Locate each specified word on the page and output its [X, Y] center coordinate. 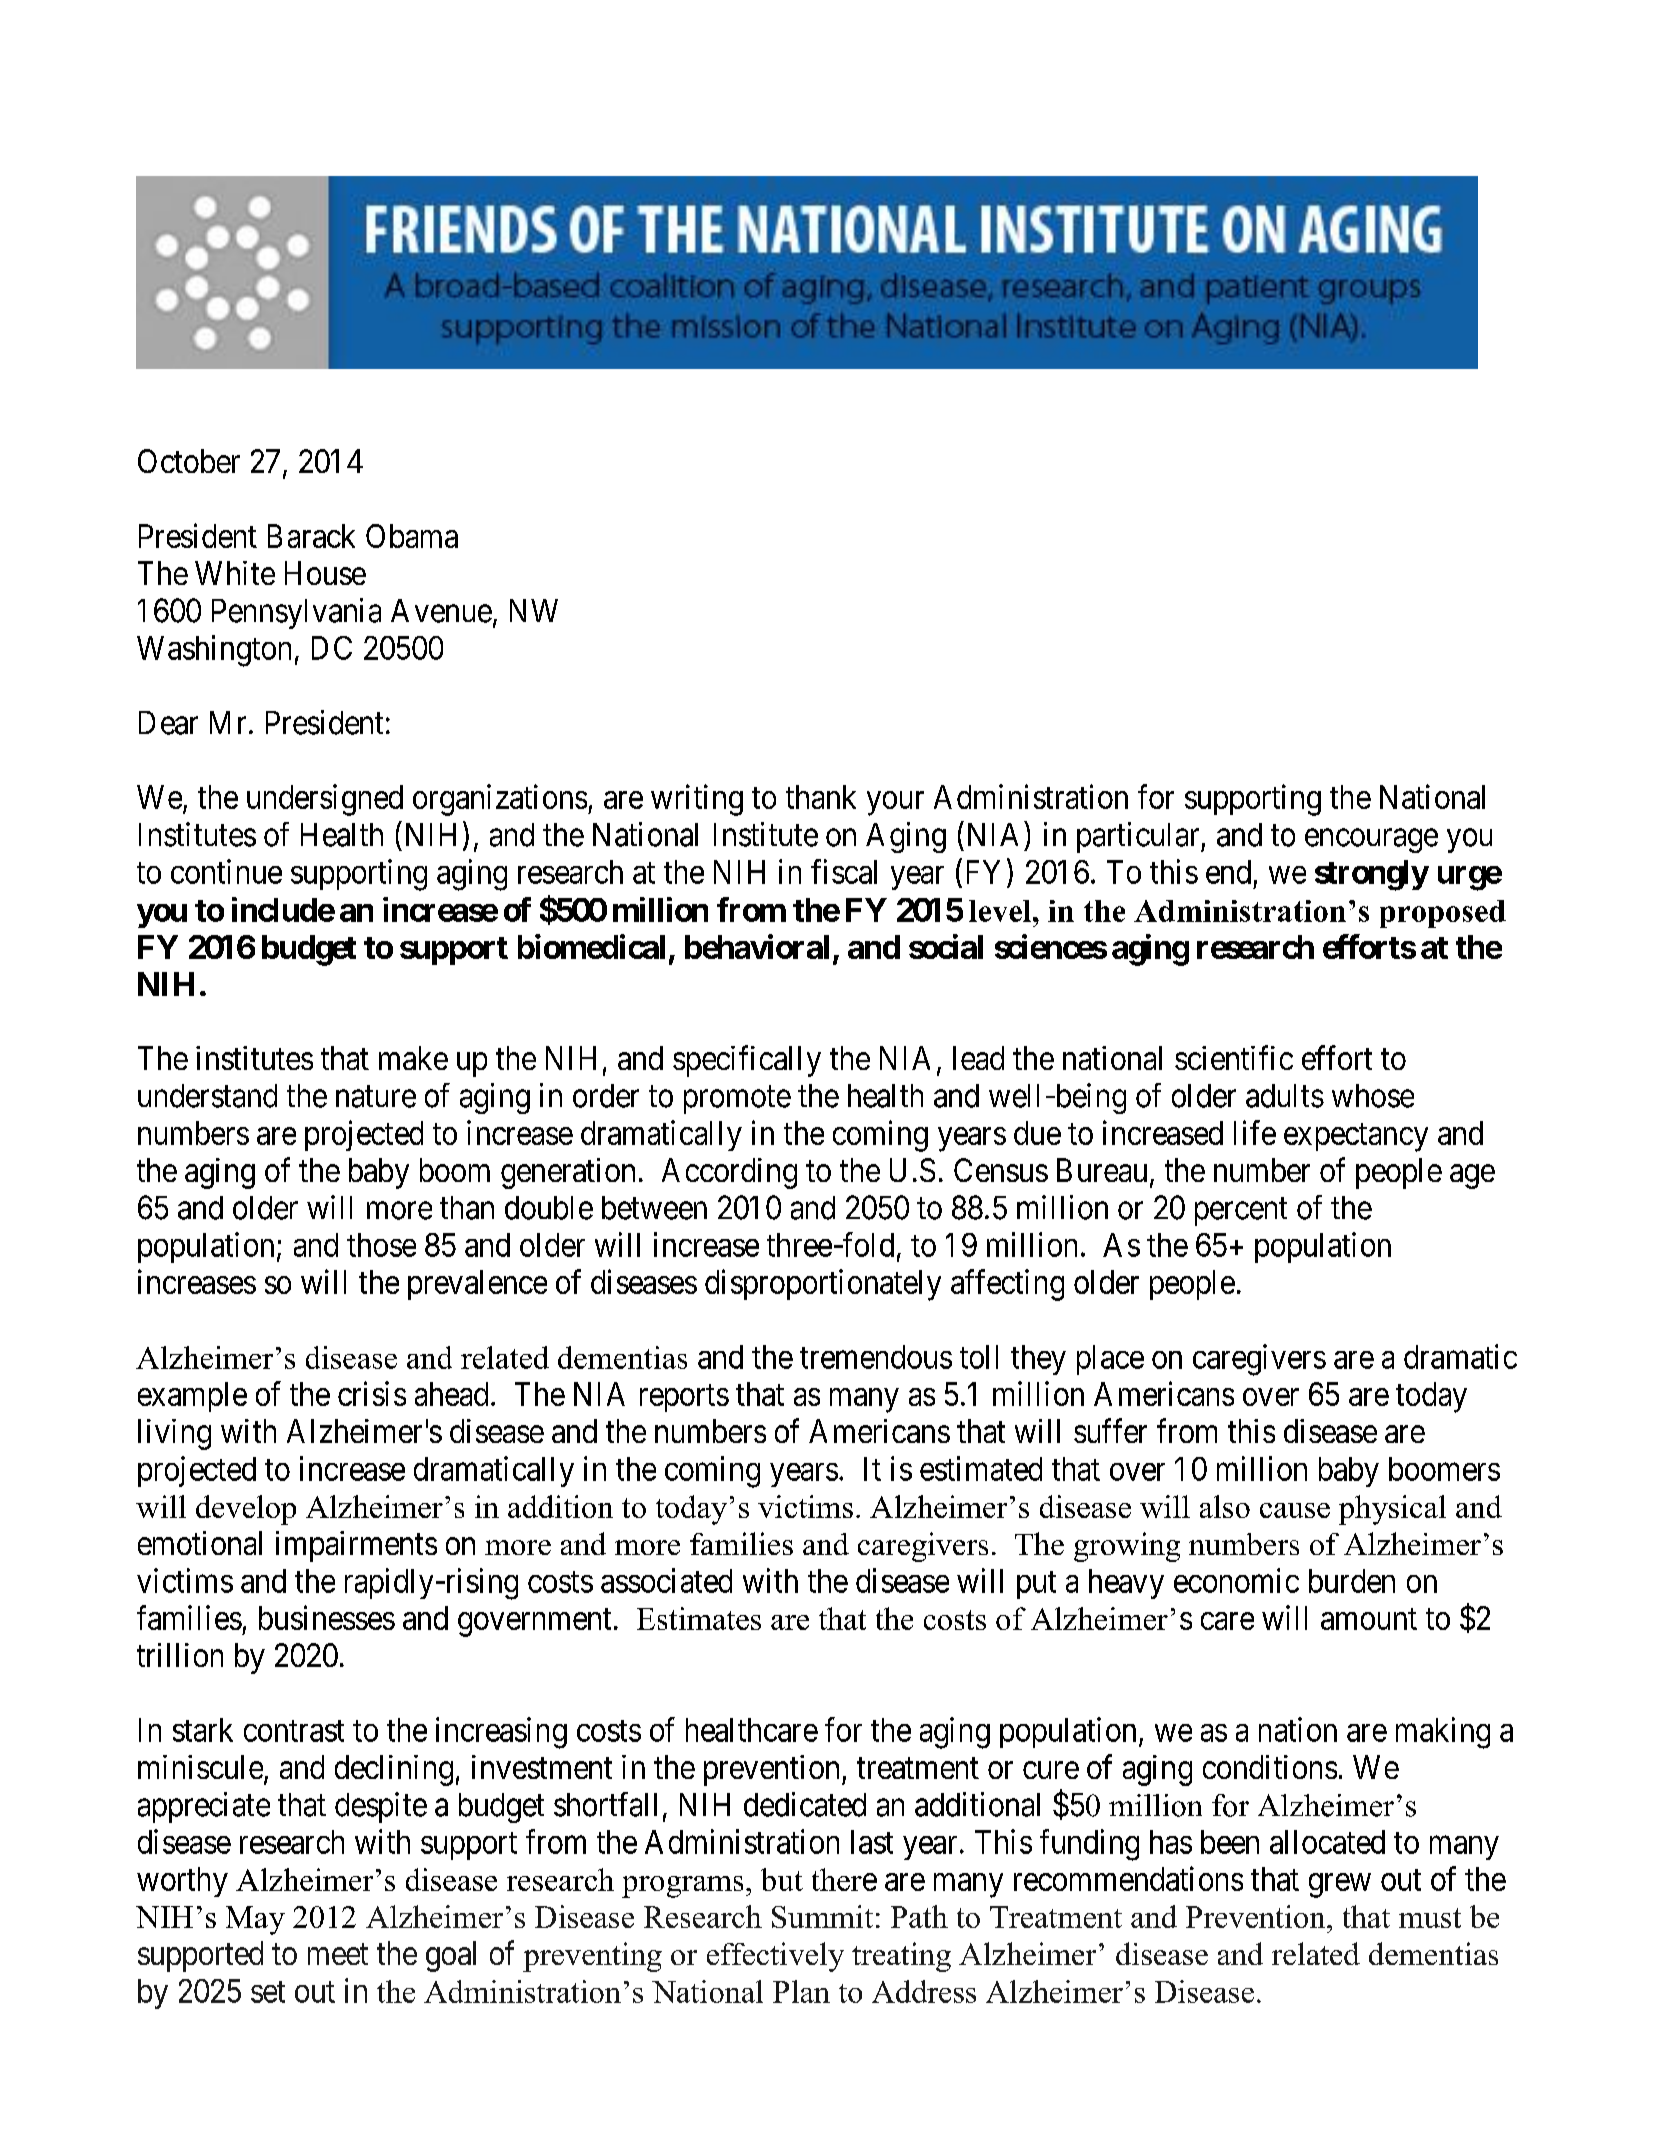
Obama [412, 536]
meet [338, 1954]
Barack [311, 536]
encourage [1371, 841]
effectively [775, 1957]
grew [1340, 1885]
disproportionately [823, 1285]
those [381, 1245]
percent [1241, 1212]
